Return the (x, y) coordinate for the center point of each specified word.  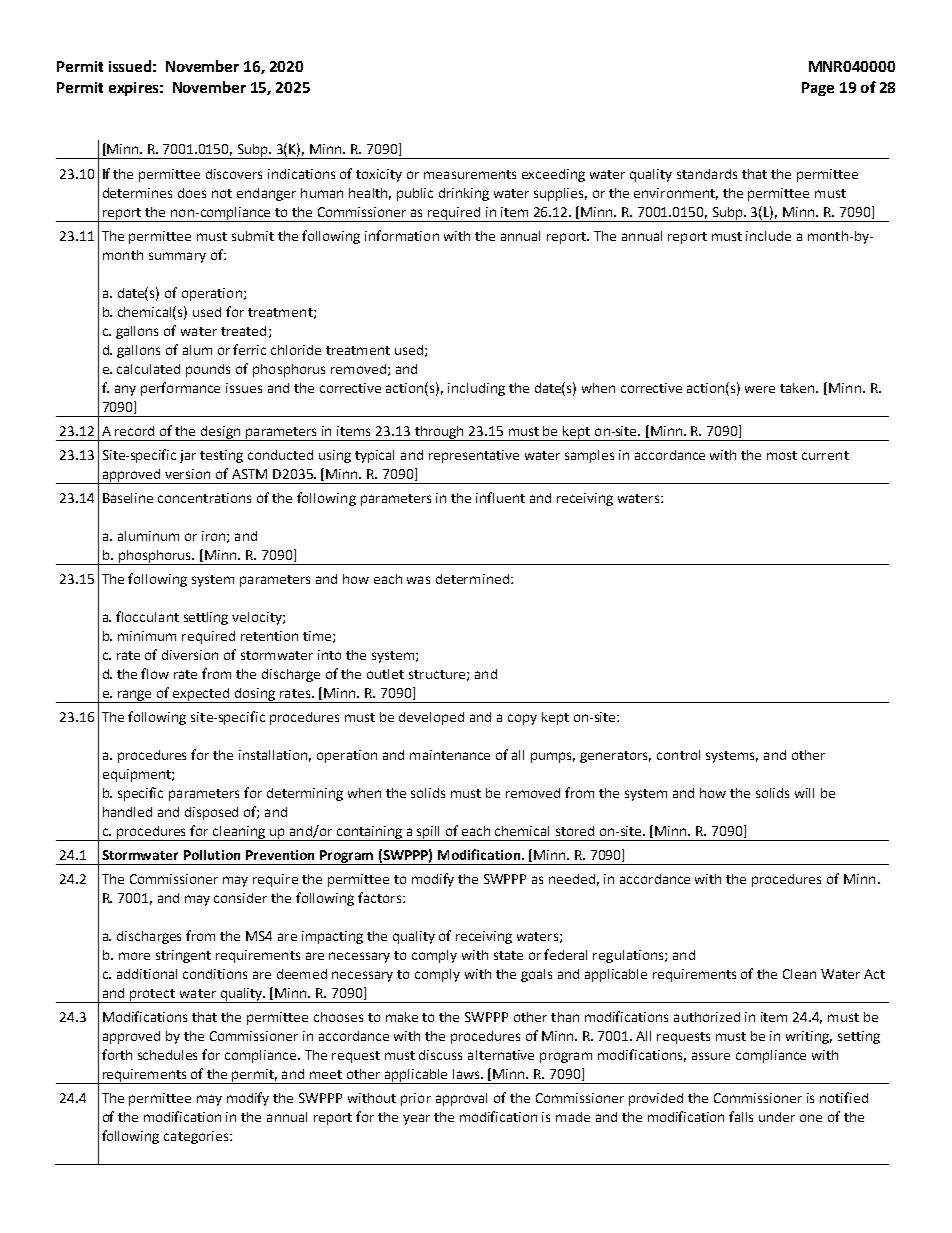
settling (206, 618)
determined (472, 579)
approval (461, 1099)
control (678, 755)
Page (818, 89)
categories (197, 1137)
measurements (470, 174)
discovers (234, 174)
